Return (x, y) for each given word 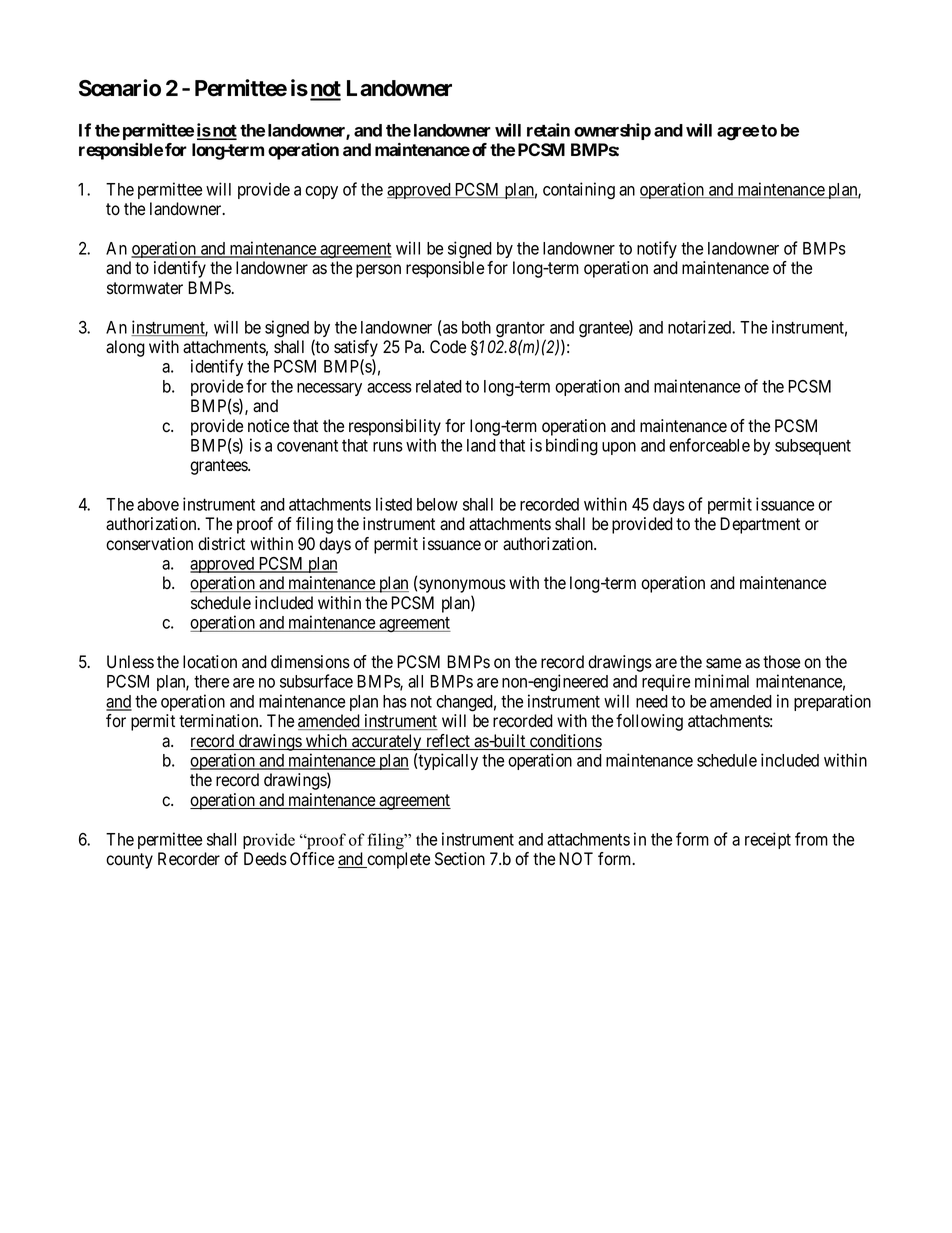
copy (321, 192)
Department (760, 525)
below (437, 504)
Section (460, 859)
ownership (612, 131)
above (158, 504)
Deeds (265, 859)
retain (548, 130)
